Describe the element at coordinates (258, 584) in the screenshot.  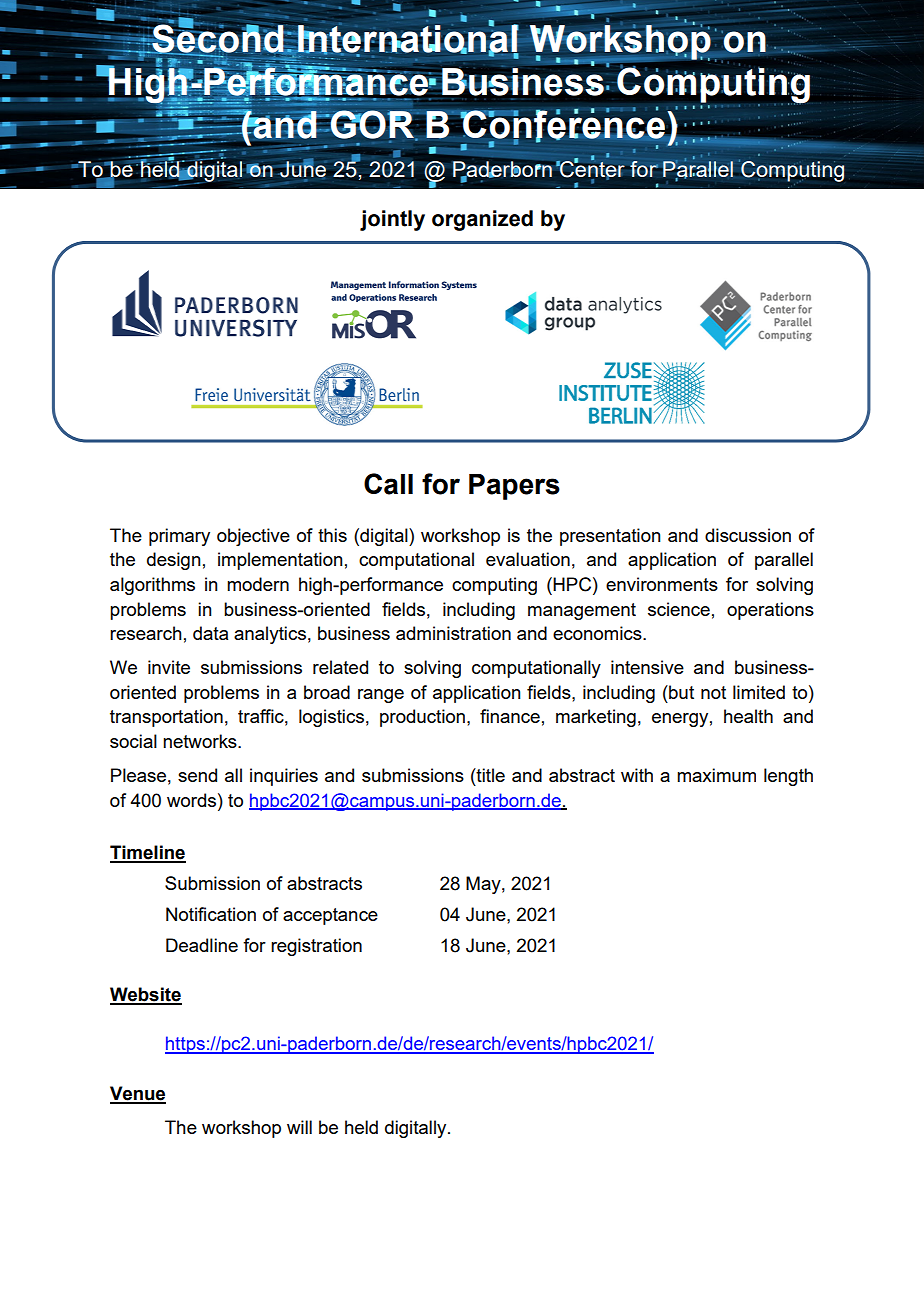
I see `modern` at that location.
